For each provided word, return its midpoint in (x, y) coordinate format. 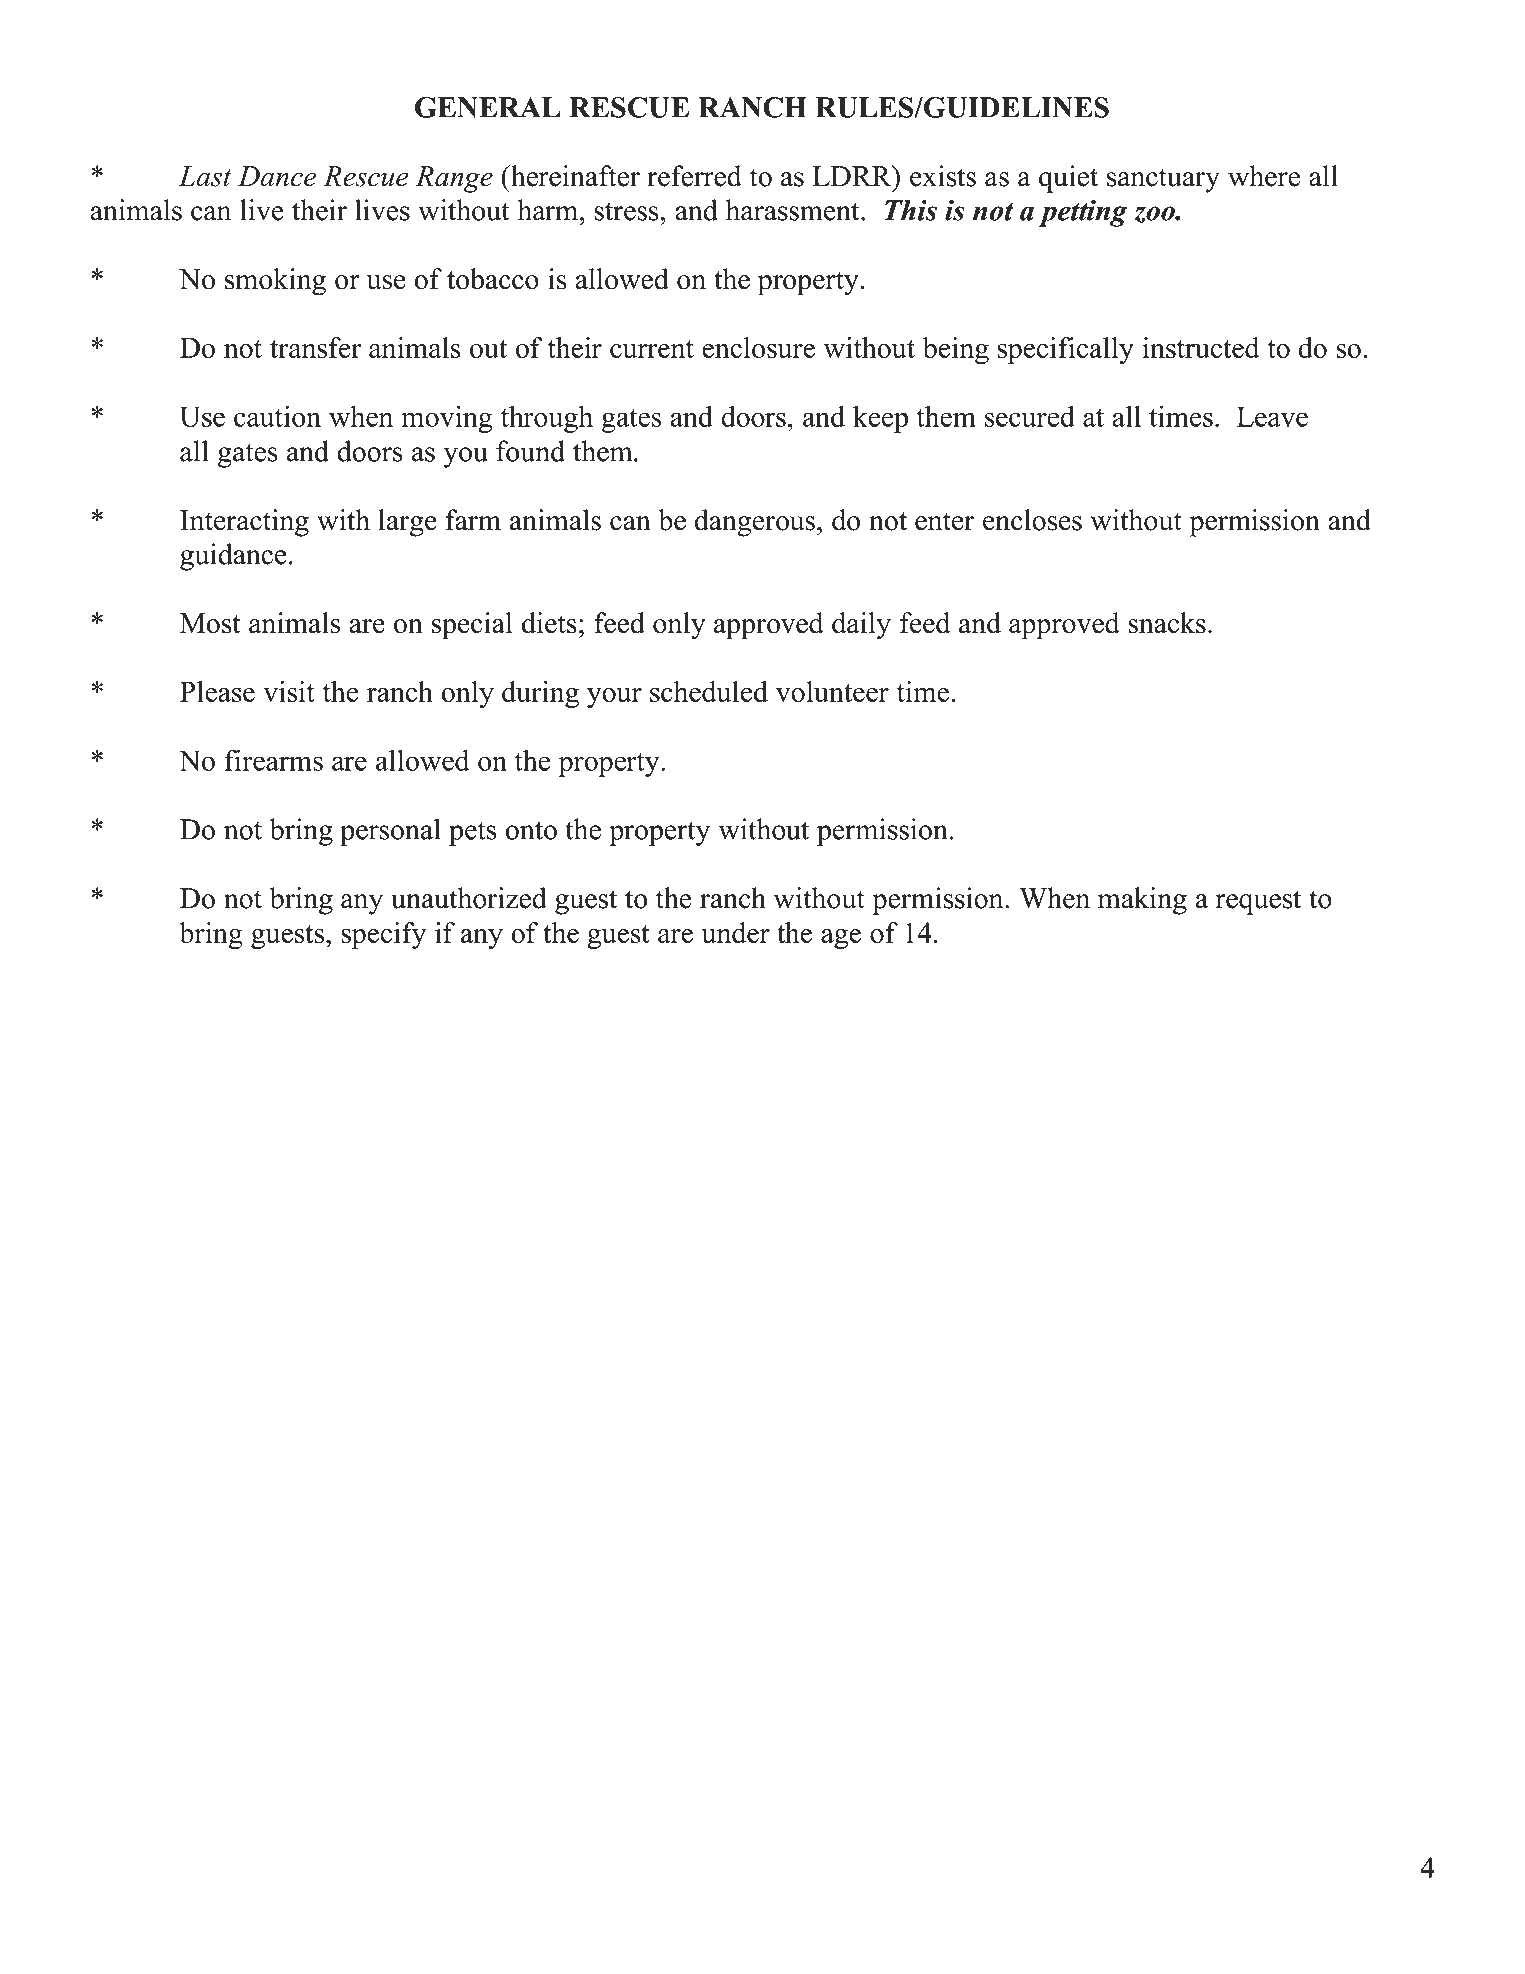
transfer (315, 348)
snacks (1167, 623)
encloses (1032, 520)
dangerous (754, 523)
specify (383, 936)
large (407, 523)
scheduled (709, 691)
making (1142, 901)
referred (694, 176)
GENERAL (487, 107)
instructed (1201, 347)
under (735, 932)
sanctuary (1163, 180)
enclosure (758, 348)
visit (289, 691)
